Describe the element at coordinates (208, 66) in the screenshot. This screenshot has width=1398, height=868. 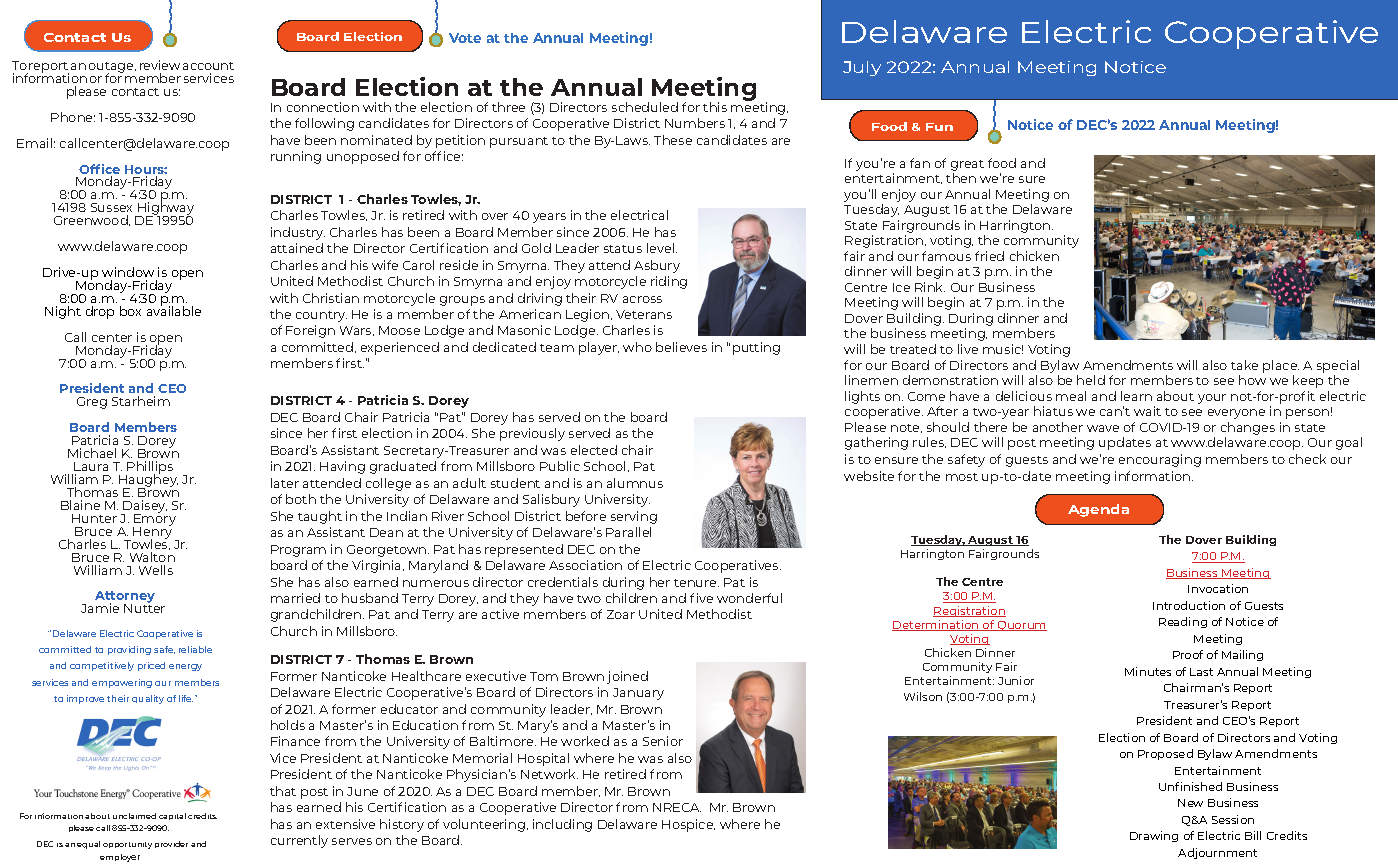
I see `account` at that location.
